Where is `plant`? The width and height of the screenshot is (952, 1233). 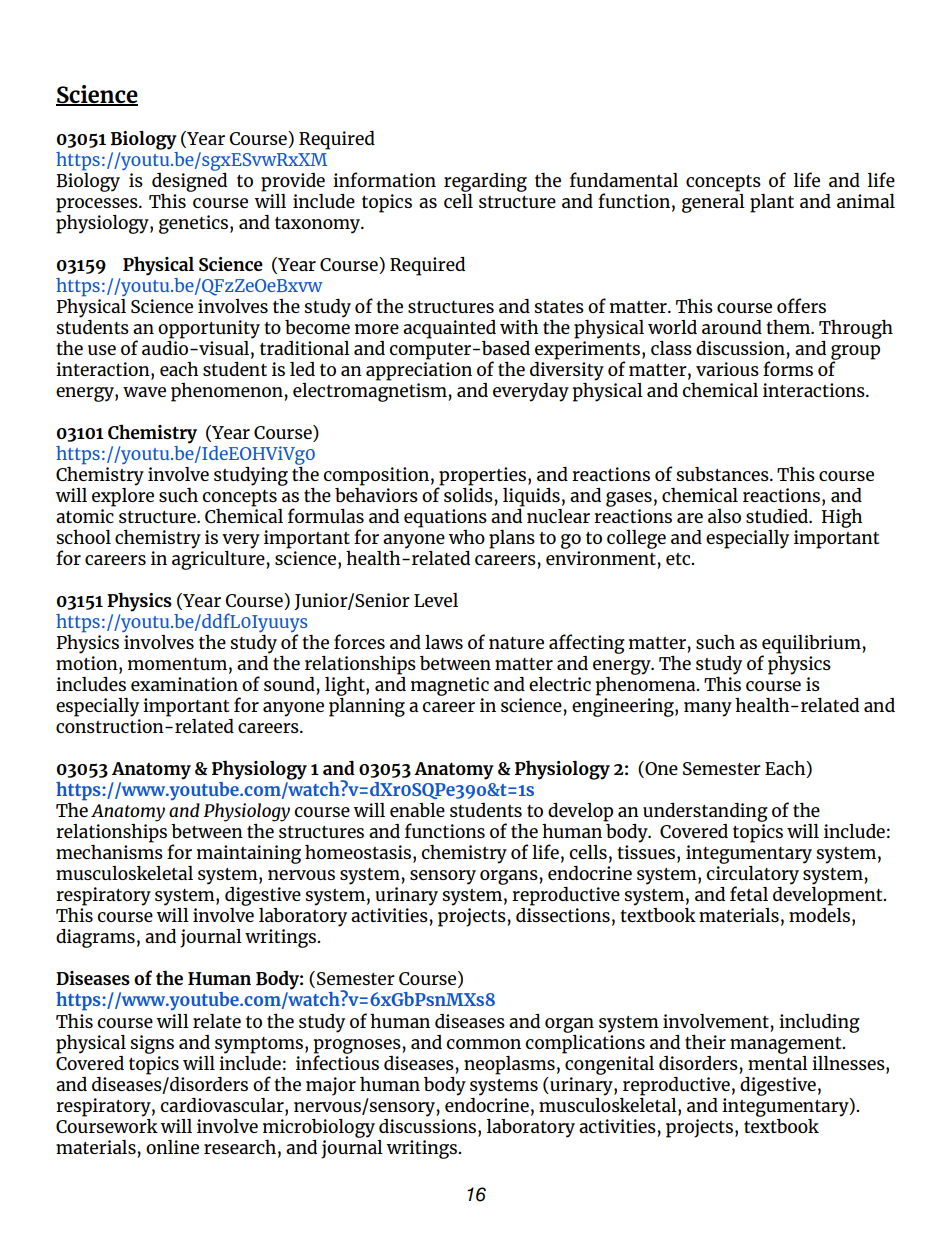 plant is located at coordinates (772, 203).
